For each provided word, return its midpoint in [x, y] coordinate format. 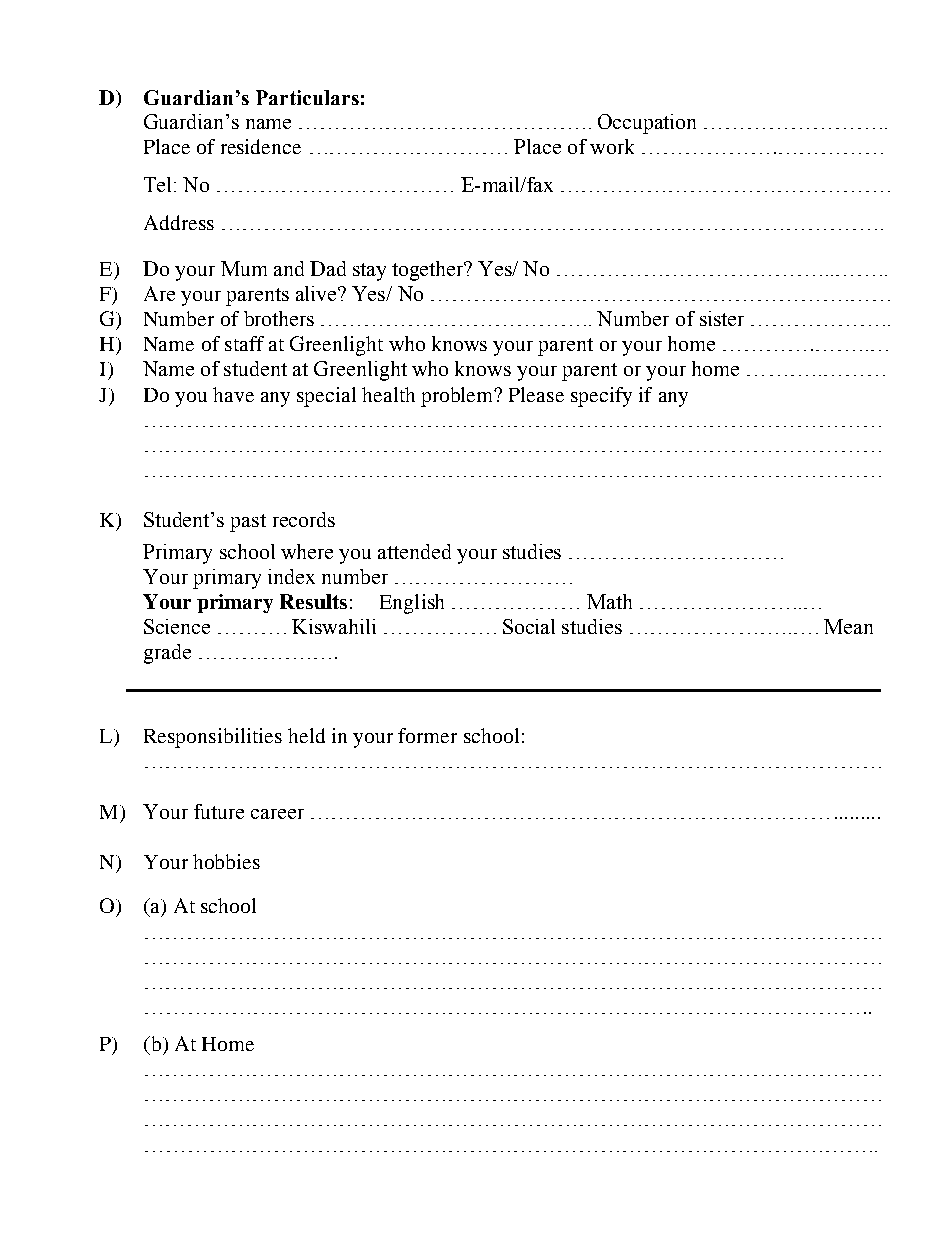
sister [722, 318]
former [427, 735]
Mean [848, 626]
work [612, 146]
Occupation [647, 124]
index [291, 576]
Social [529, 626]
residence [261, 146]
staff [244, 343]
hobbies [226, 861]
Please [536, 394]
